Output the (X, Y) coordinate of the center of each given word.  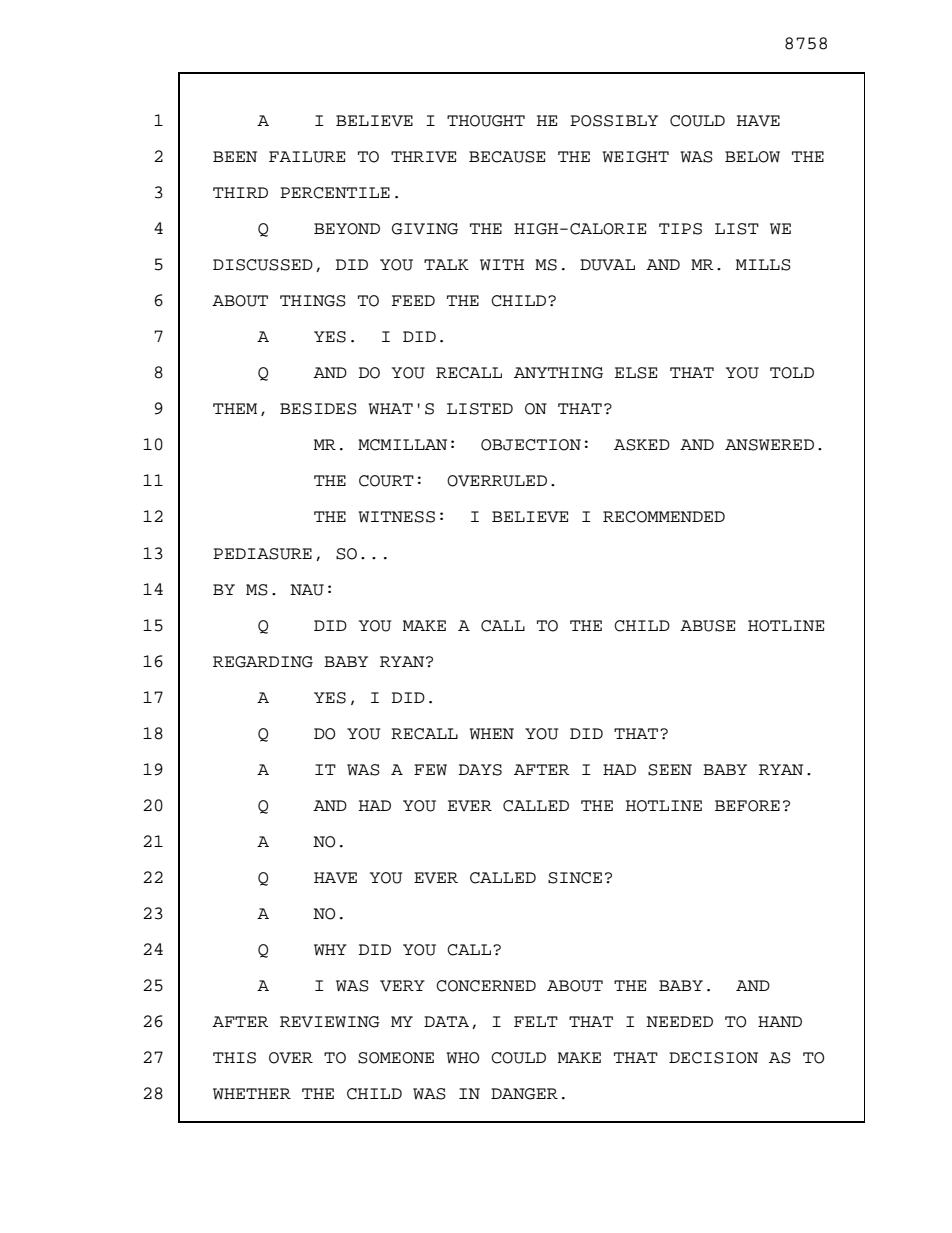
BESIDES (318, 409)
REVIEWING (330, 1022)
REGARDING (263, 662)
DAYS (480, 770)
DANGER (524, 1094)
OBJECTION (531, 445)
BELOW (752, 157)
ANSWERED (769, 445)
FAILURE (307, 157)
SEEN (670, 770)
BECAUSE (507, 157)
